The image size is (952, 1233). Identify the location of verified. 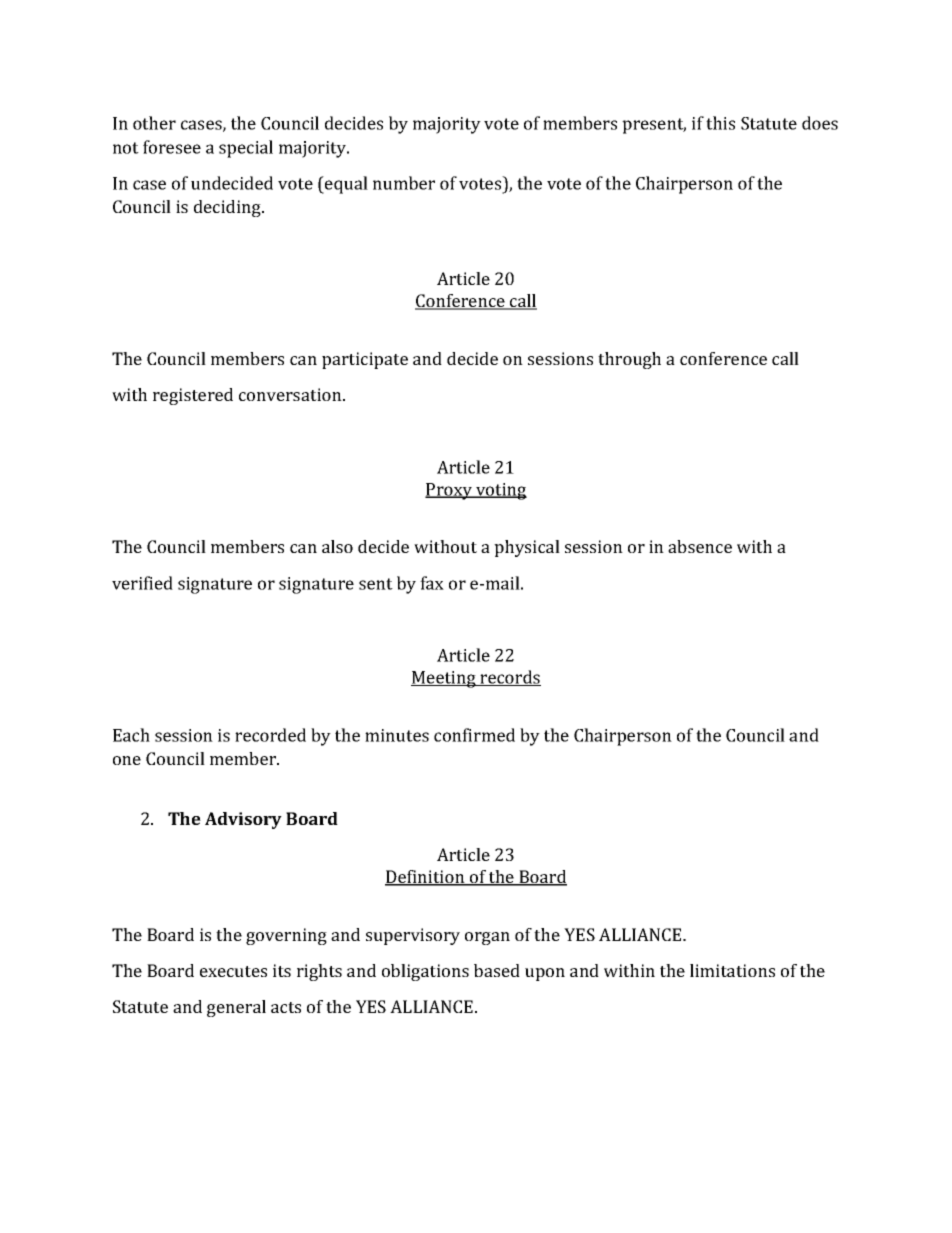
(142, 583).
